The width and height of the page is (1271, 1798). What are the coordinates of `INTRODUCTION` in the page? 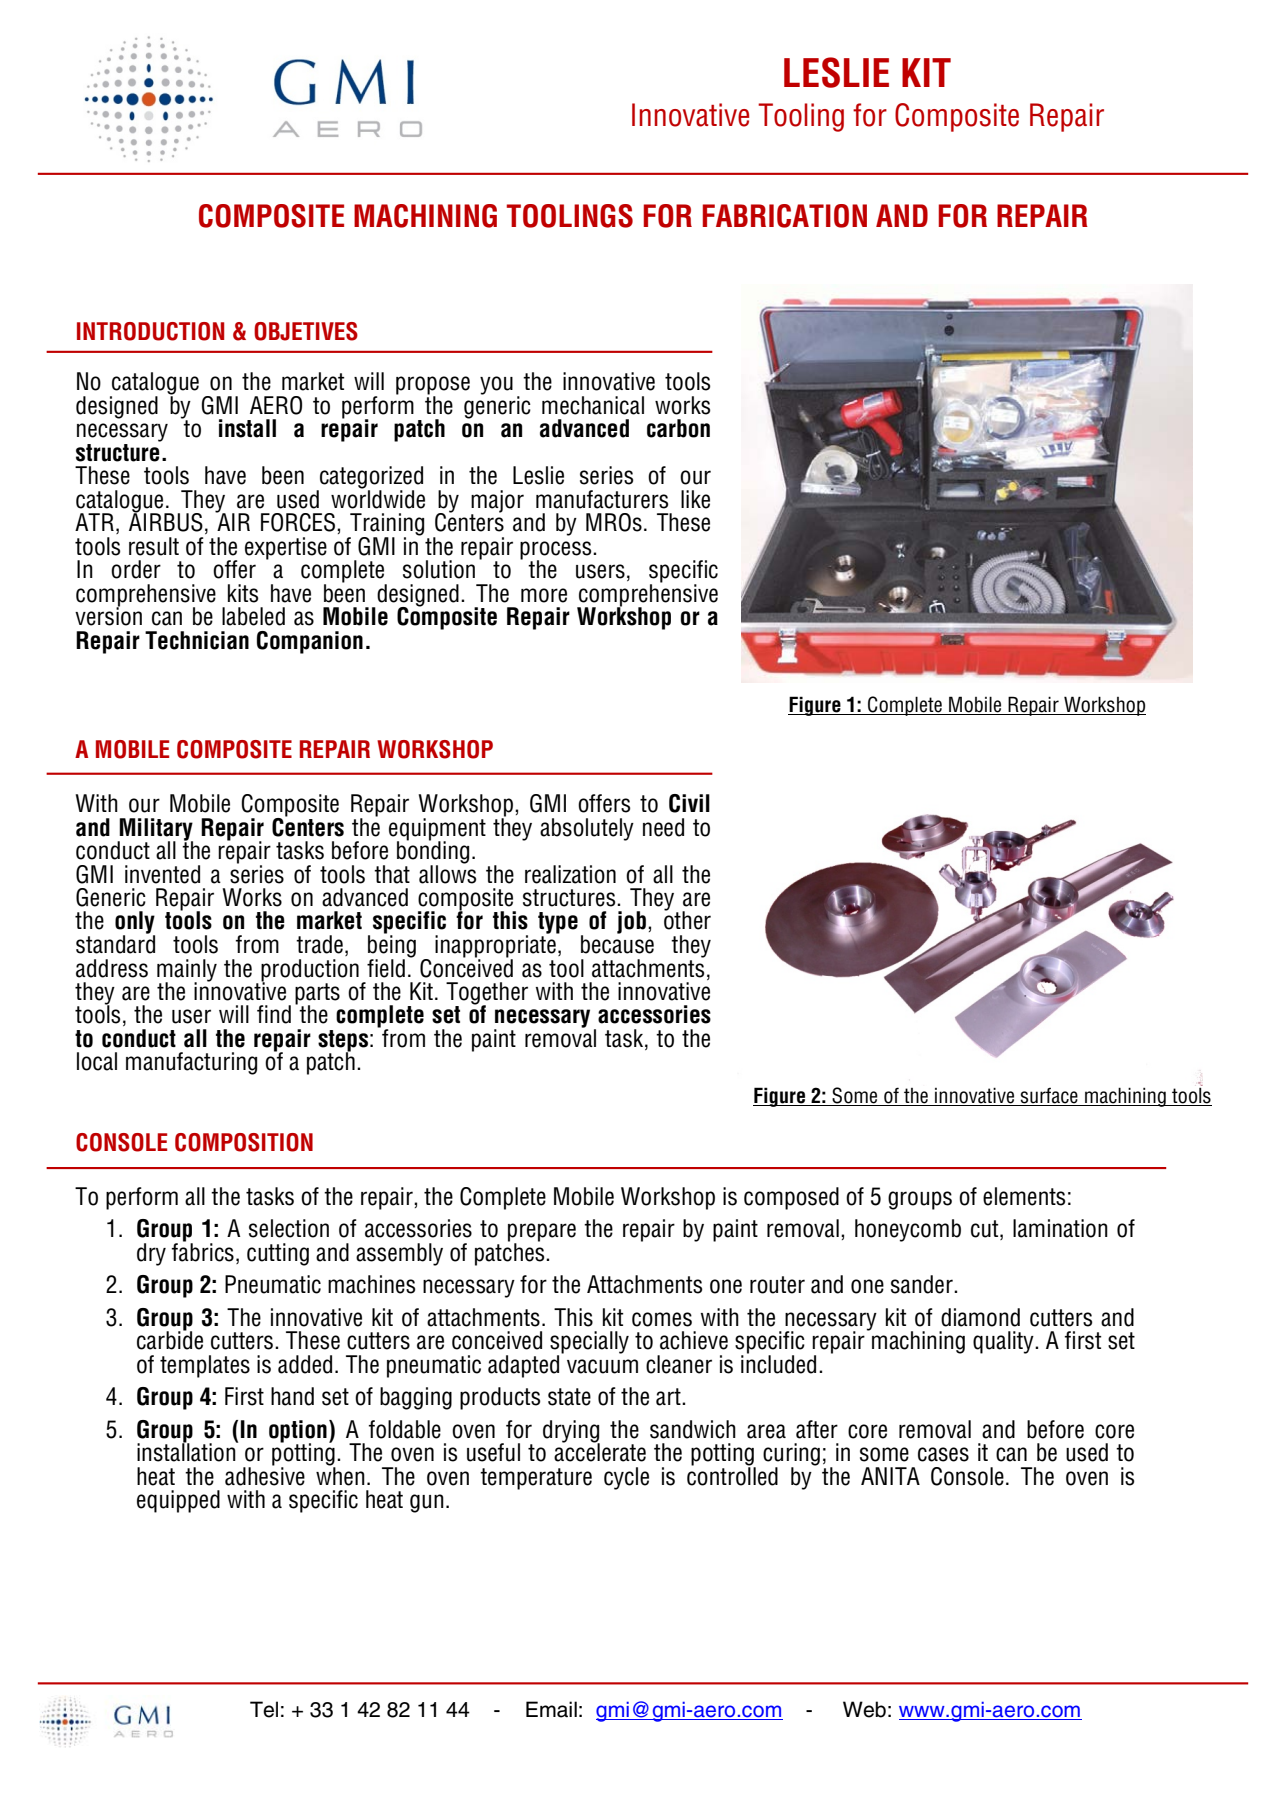 It's located at (150, 331).
